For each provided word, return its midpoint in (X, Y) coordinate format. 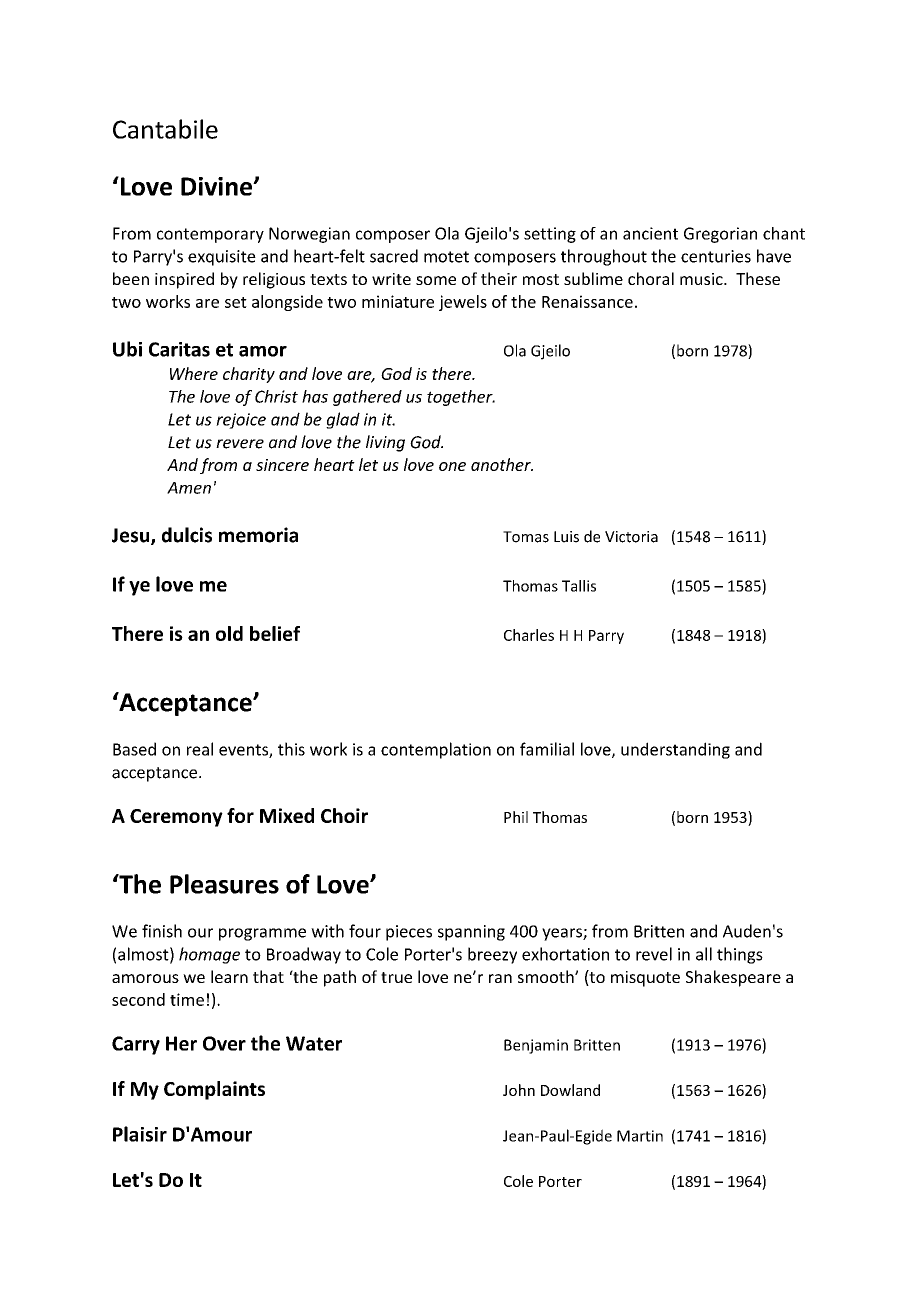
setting (550, 235)
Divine (218, 186)
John (519, 1090)
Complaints (214, 1090)
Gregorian (720, 235)
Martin (640, 1136)
